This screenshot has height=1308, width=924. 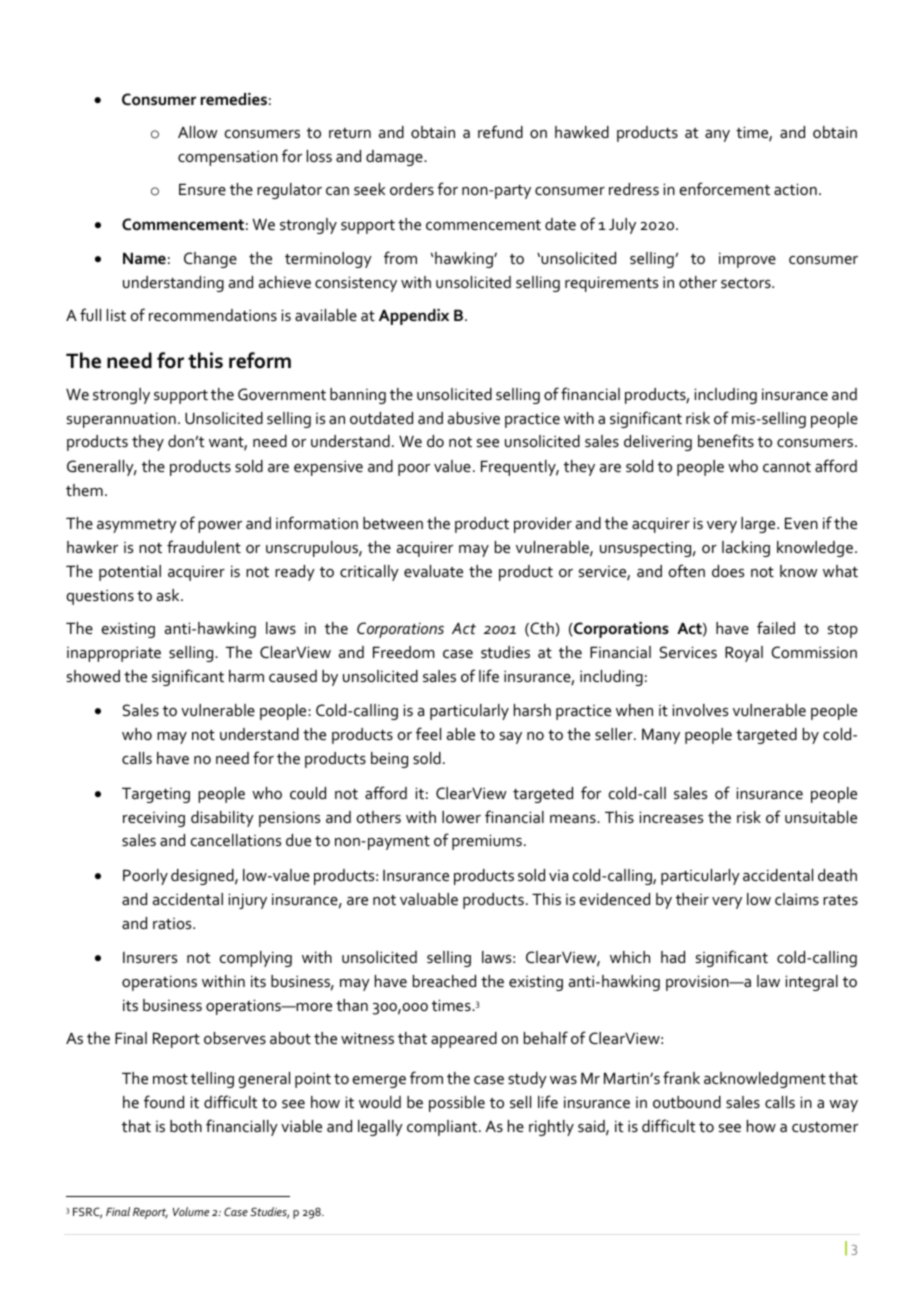 What do you see at coordinates (198, 132) in the screenshot?
I see `Allow` at bounding box center [198, 132].
